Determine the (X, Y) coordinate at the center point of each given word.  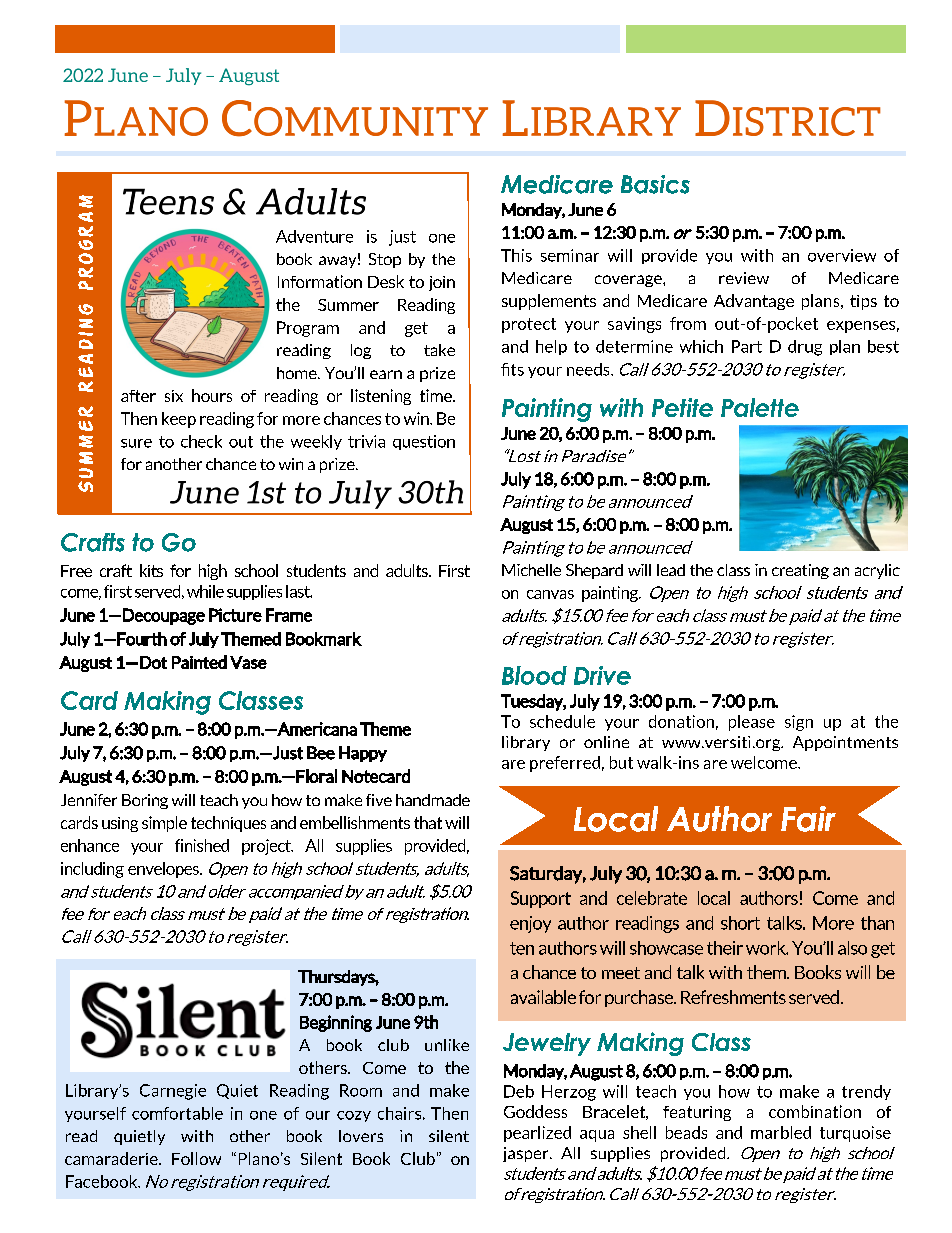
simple (164, 824)
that (428, 822)
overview (842, 255)
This (516, 255)
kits (151, 570)
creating (800, 571)
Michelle (531, 570)
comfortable (177, 1113)
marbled (781, 1132)
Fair (808, 819)
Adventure (314, 236)
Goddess (535, 1111)
